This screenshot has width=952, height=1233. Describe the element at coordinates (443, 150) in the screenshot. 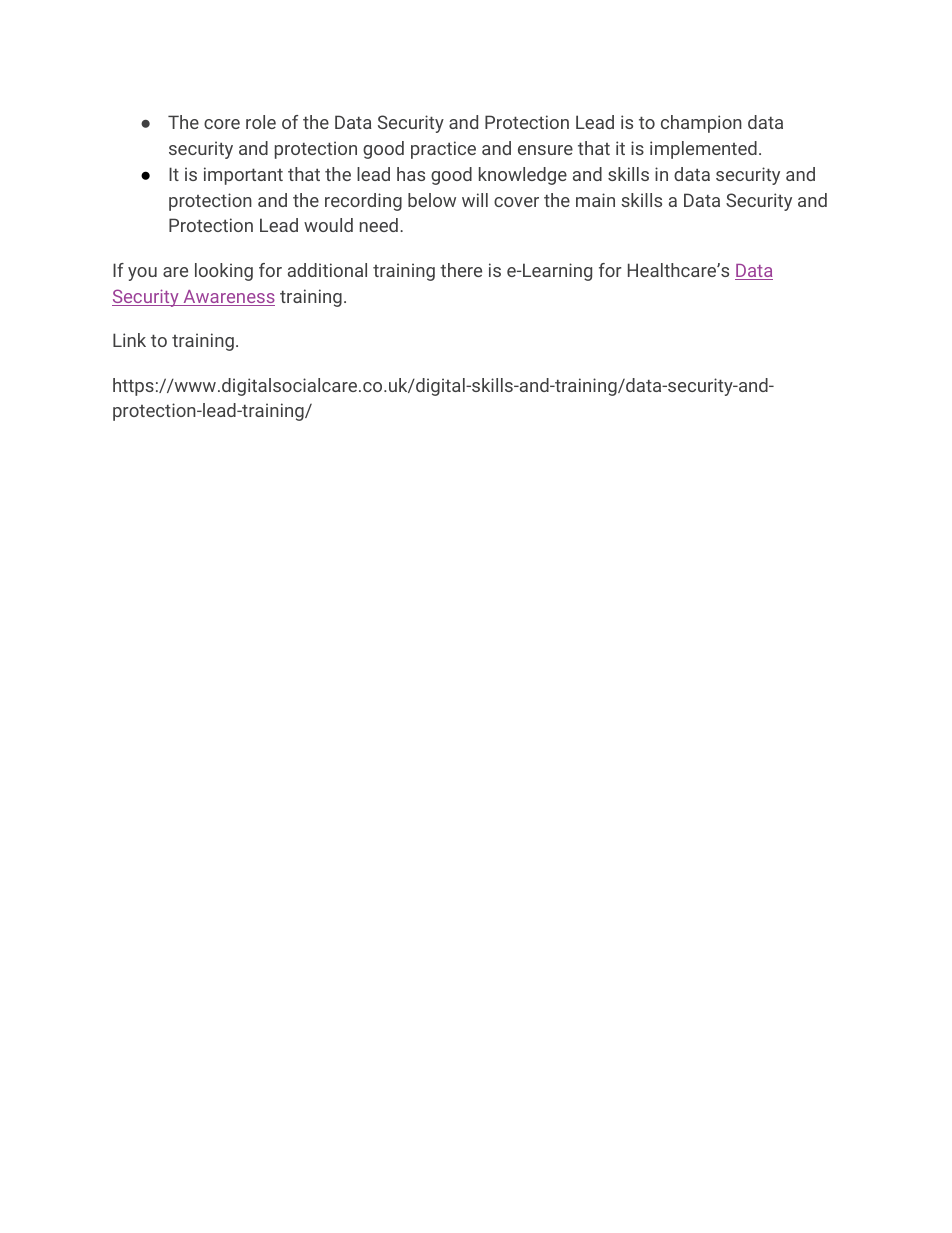

I see `practice` at that location.
